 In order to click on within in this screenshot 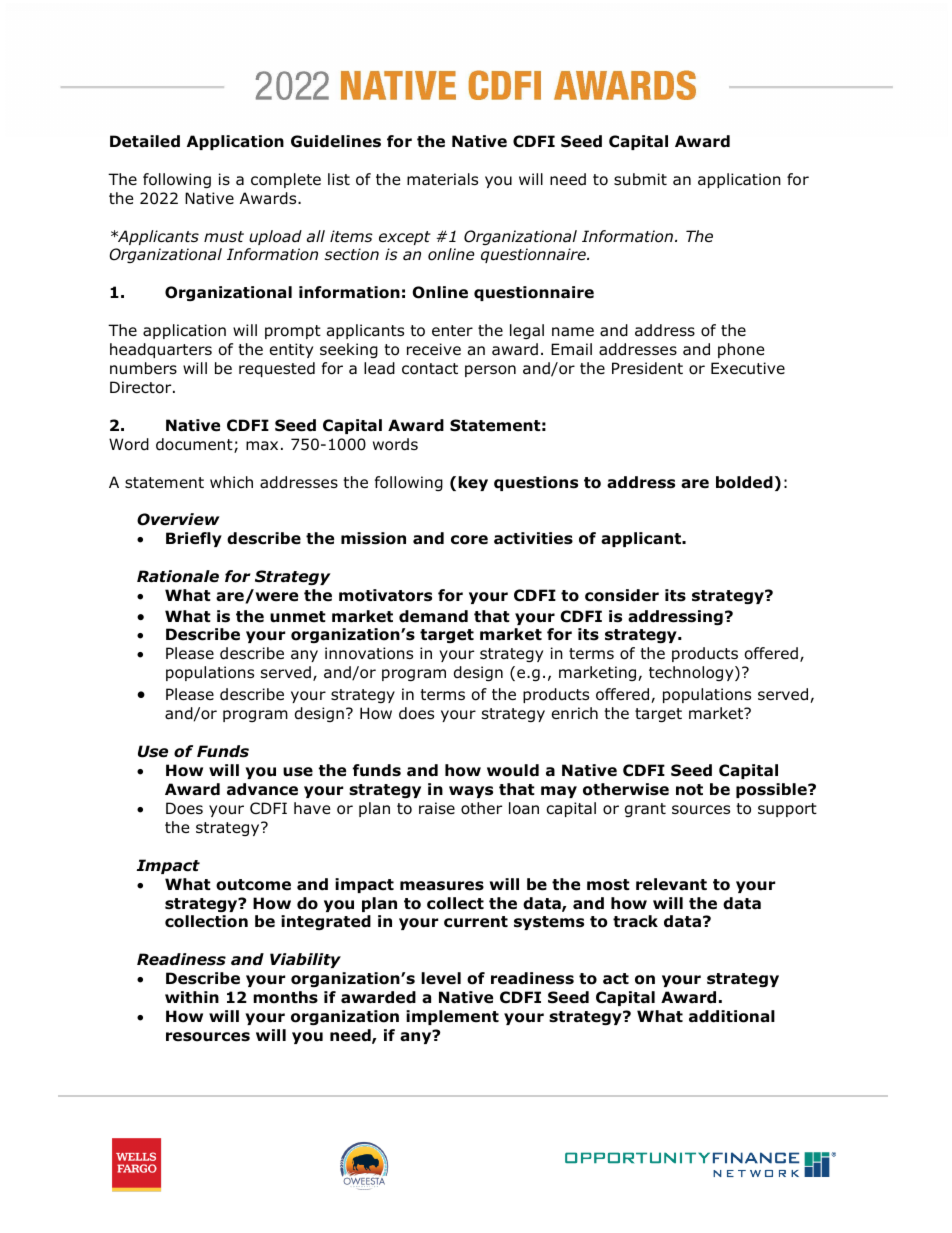, I will do `click(192, 997)`.
